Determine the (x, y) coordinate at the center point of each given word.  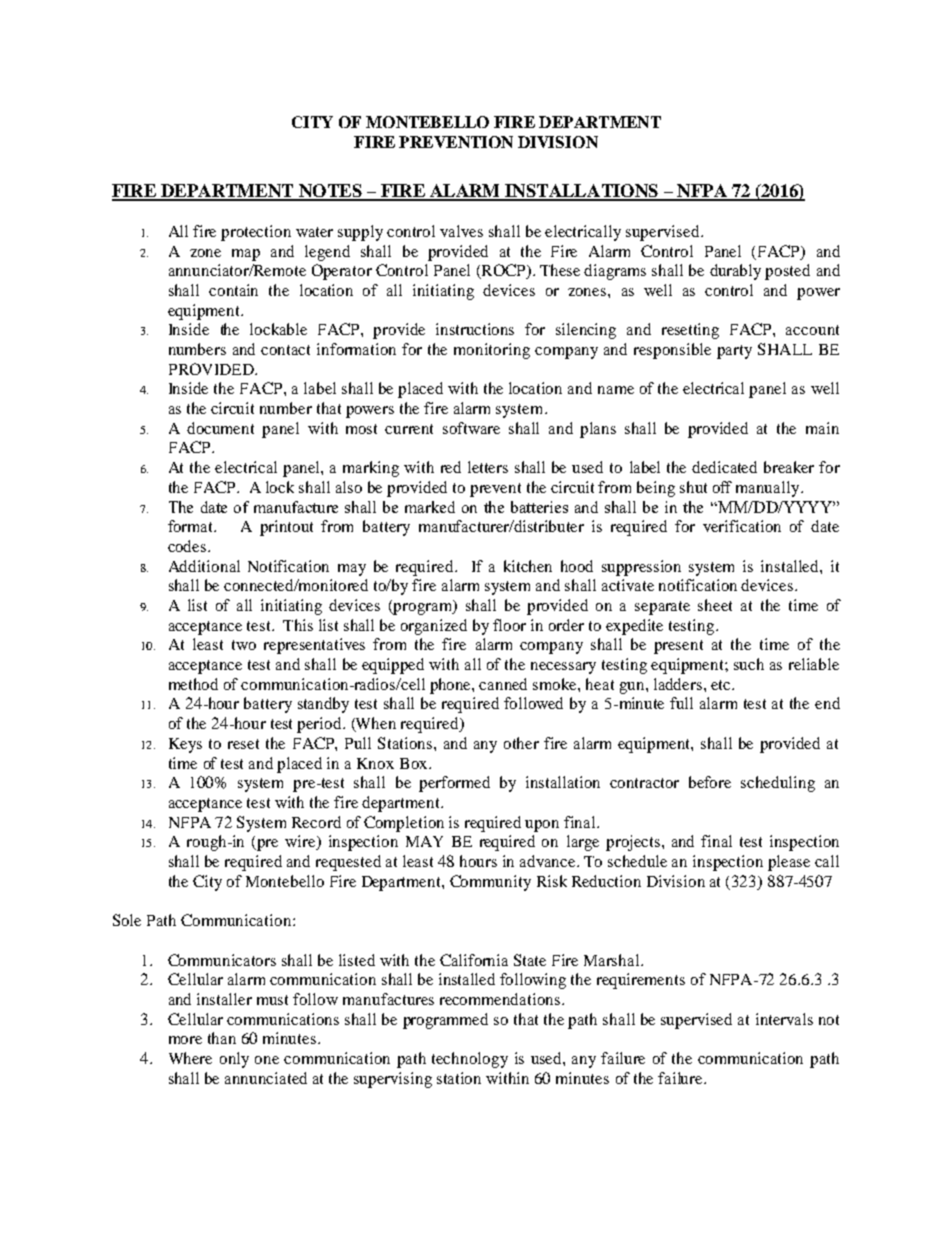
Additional (204, 566)
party (734, 352)
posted (787, 272)
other (521, 743)
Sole (127, 920)
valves (461, 231)
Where (190, 1058)
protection (256, 233)
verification (742, 526)
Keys (185, 745)
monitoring (492, 351)
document (220, 428)
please (789, 863)
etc (722, 685)
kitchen (528, 566)
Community (490, 883)
